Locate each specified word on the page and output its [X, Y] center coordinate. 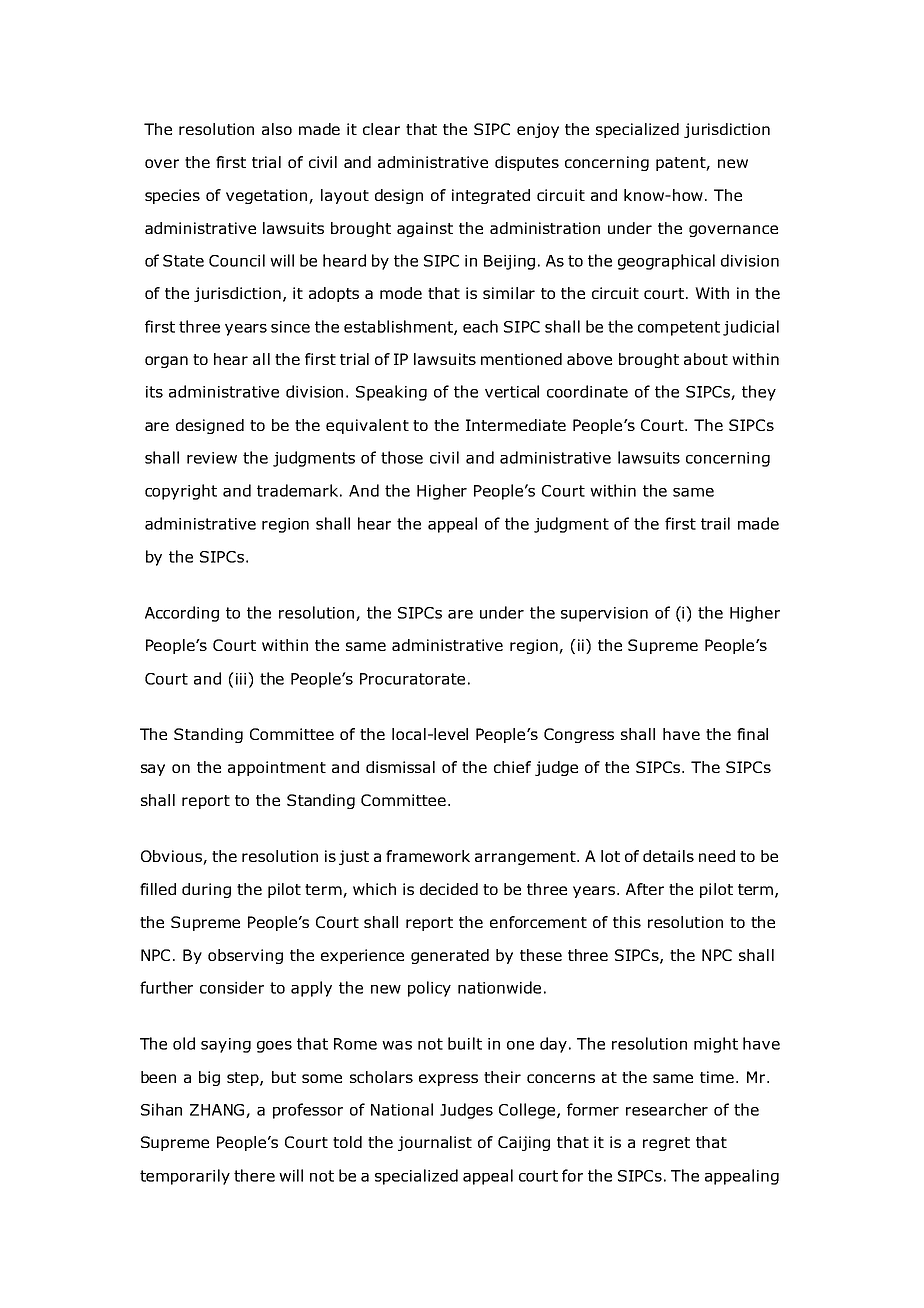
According [182, 614]
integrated [491, 196]
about [706, 359]
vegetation [268, 196]
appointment [277, 768]
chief [512, 767]
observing [245, 956]
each [480, 326]
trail [715, 523]
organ [166, 362]
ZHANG [218, 1111]
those [402, 457]
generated [450, 956]
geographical [666, 262]
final [752, 734]
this [627, 922]
